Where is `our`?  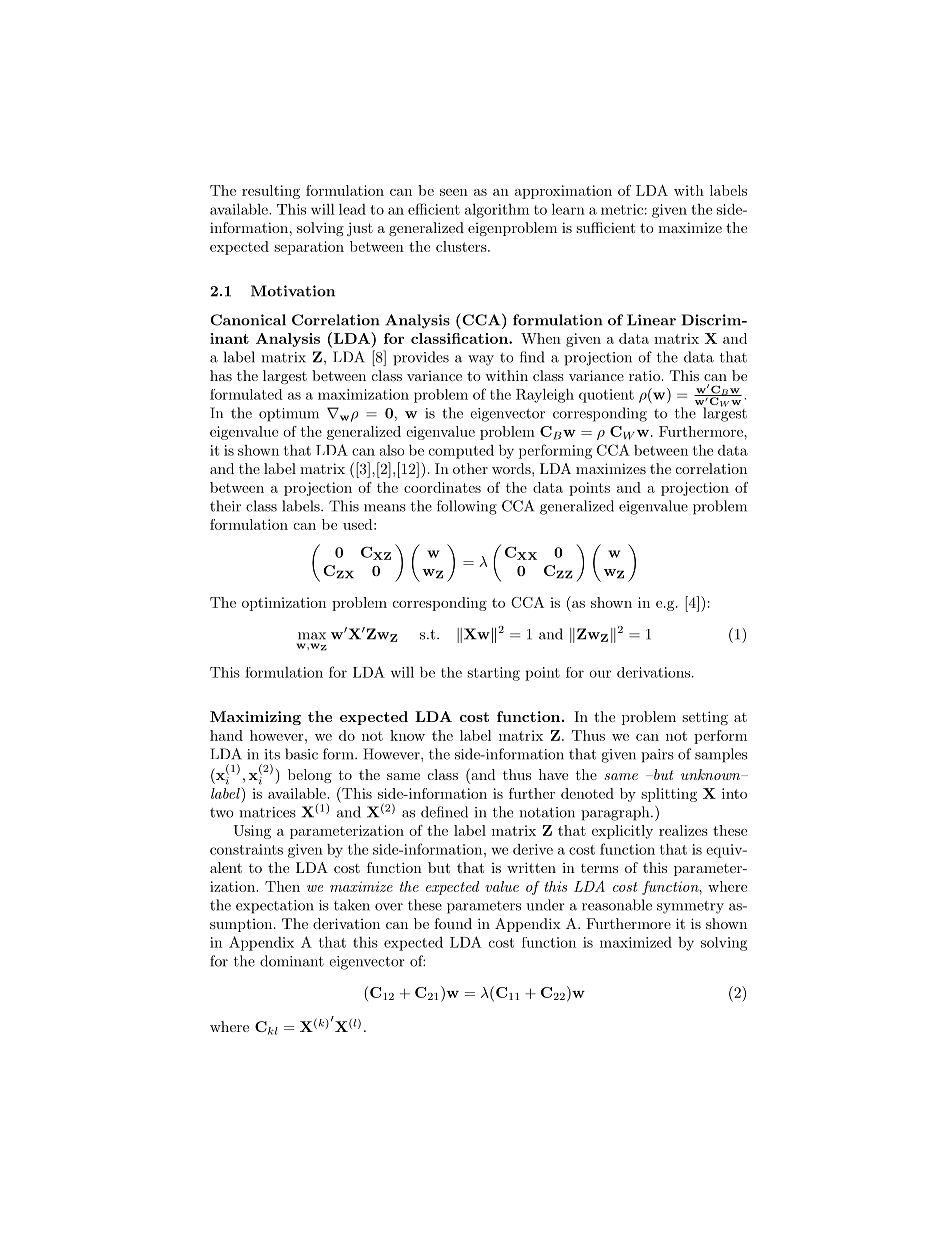
our is located at coordinates (600, 674).
